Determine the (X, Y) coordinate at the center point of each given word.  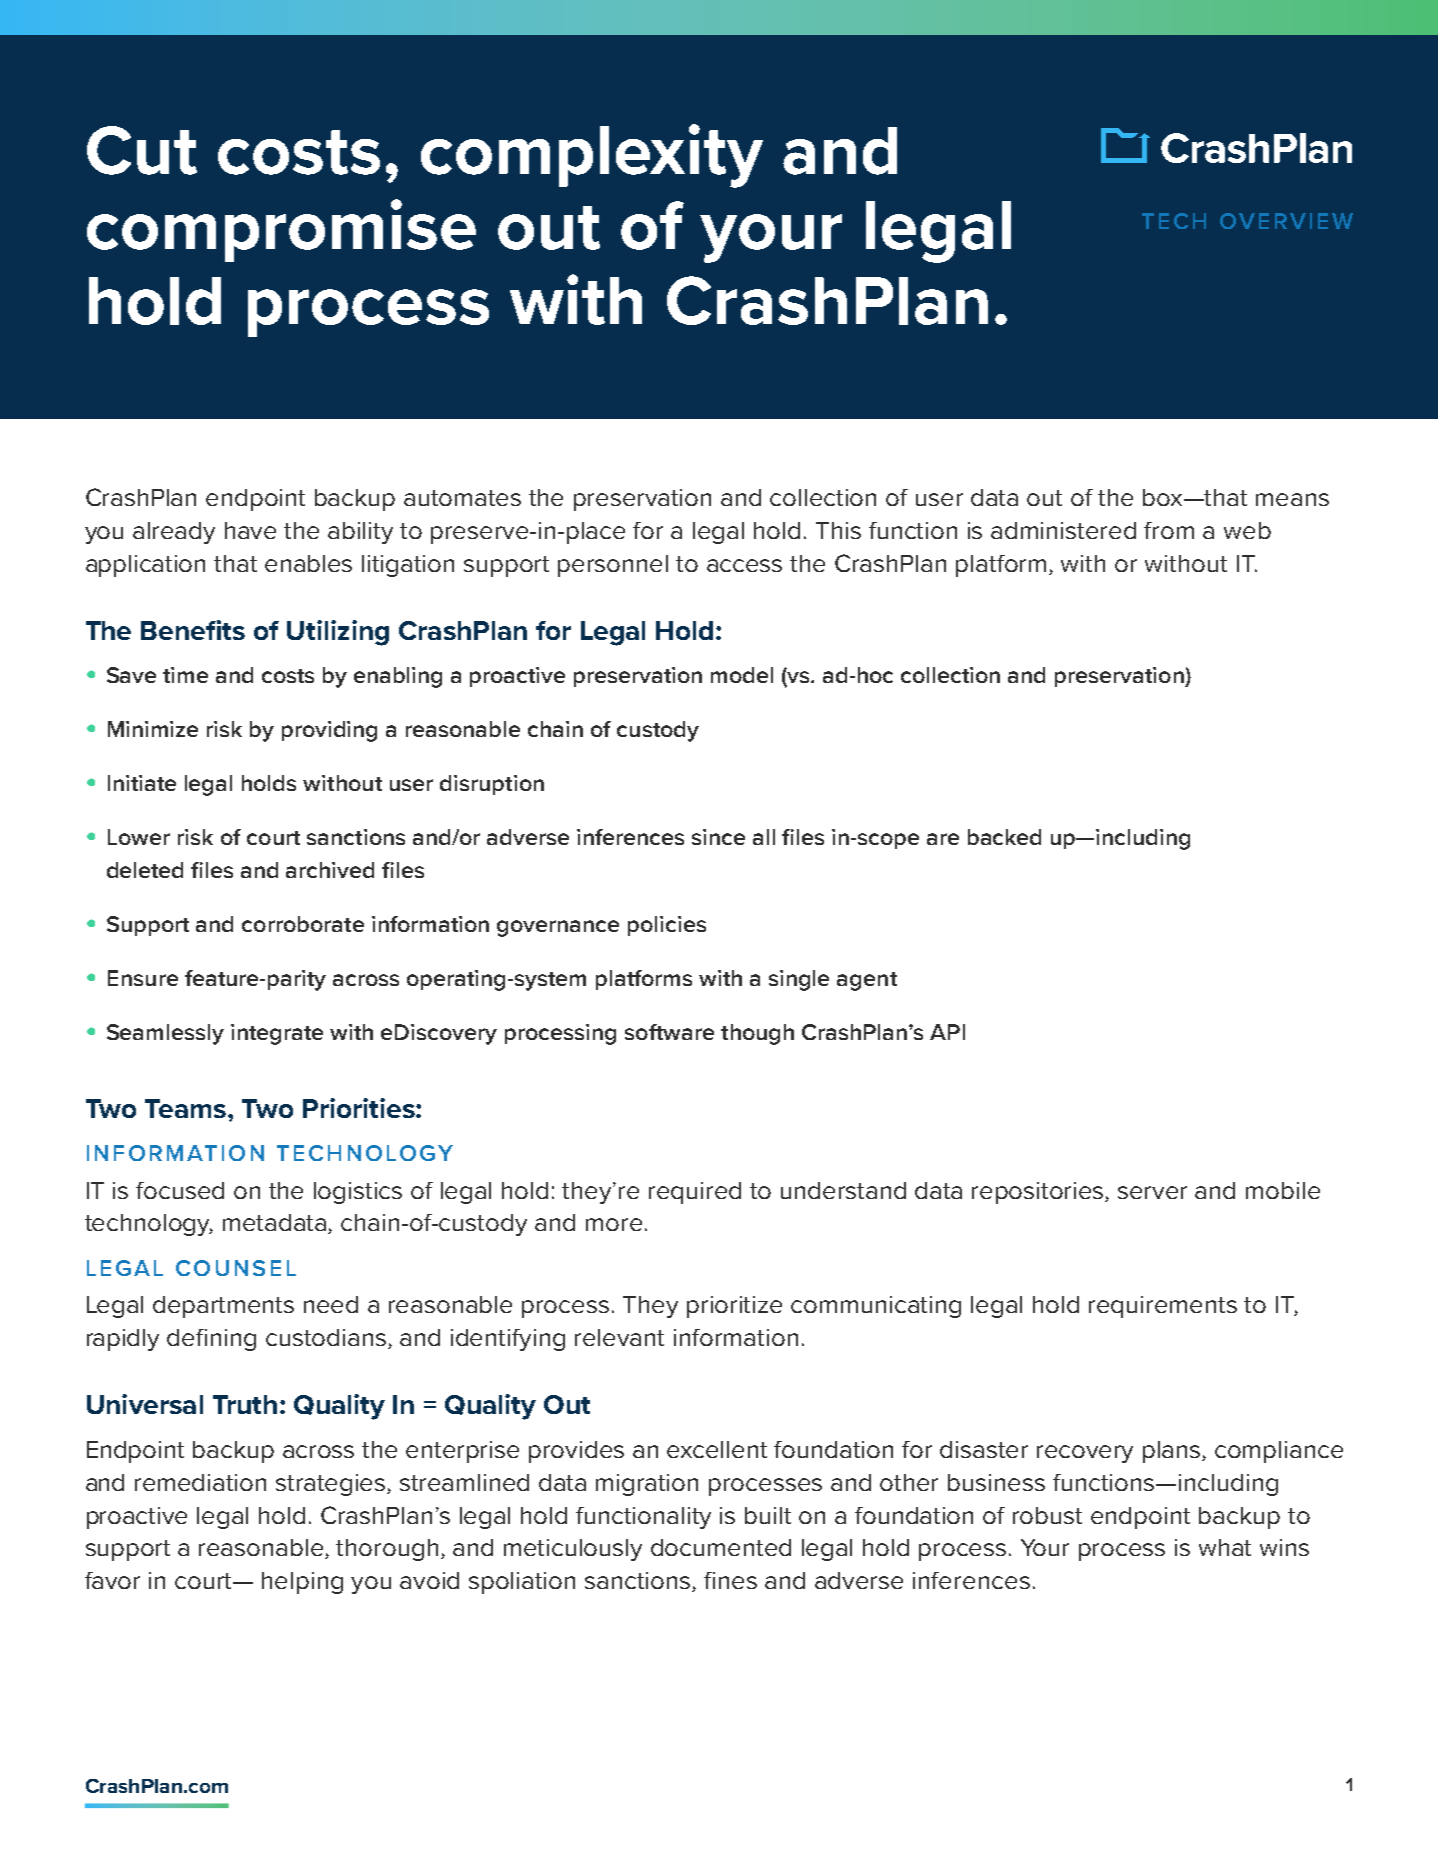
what (1225, 1547)
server (1152, 1192)
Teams (185, 1108)
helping (302, 1583)
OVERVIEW (1286, 221)
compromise (281, 230)
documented (721, 1547)
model (742, 675)
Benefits (193, 630)
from (1169, 530)
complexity (592, 156)
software (669, 1032)
